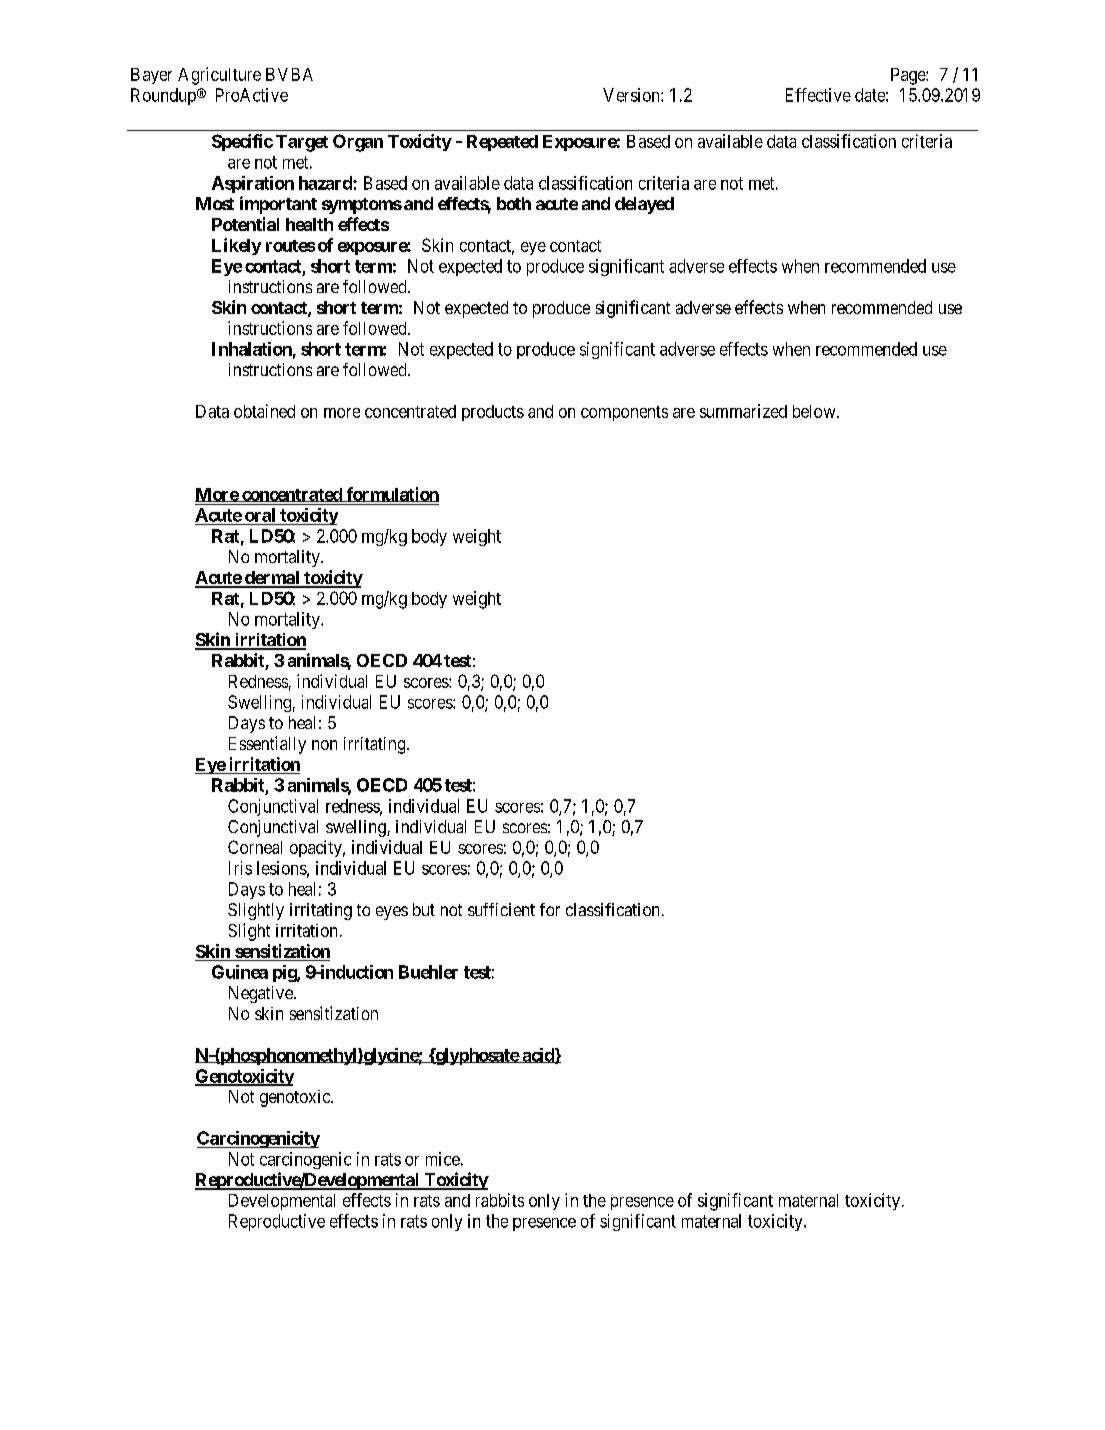 This page has height=1430, width=1105. What do you see at coordinates (424, 909) in the page?
I see `but` at bounding box center [424, 909].
